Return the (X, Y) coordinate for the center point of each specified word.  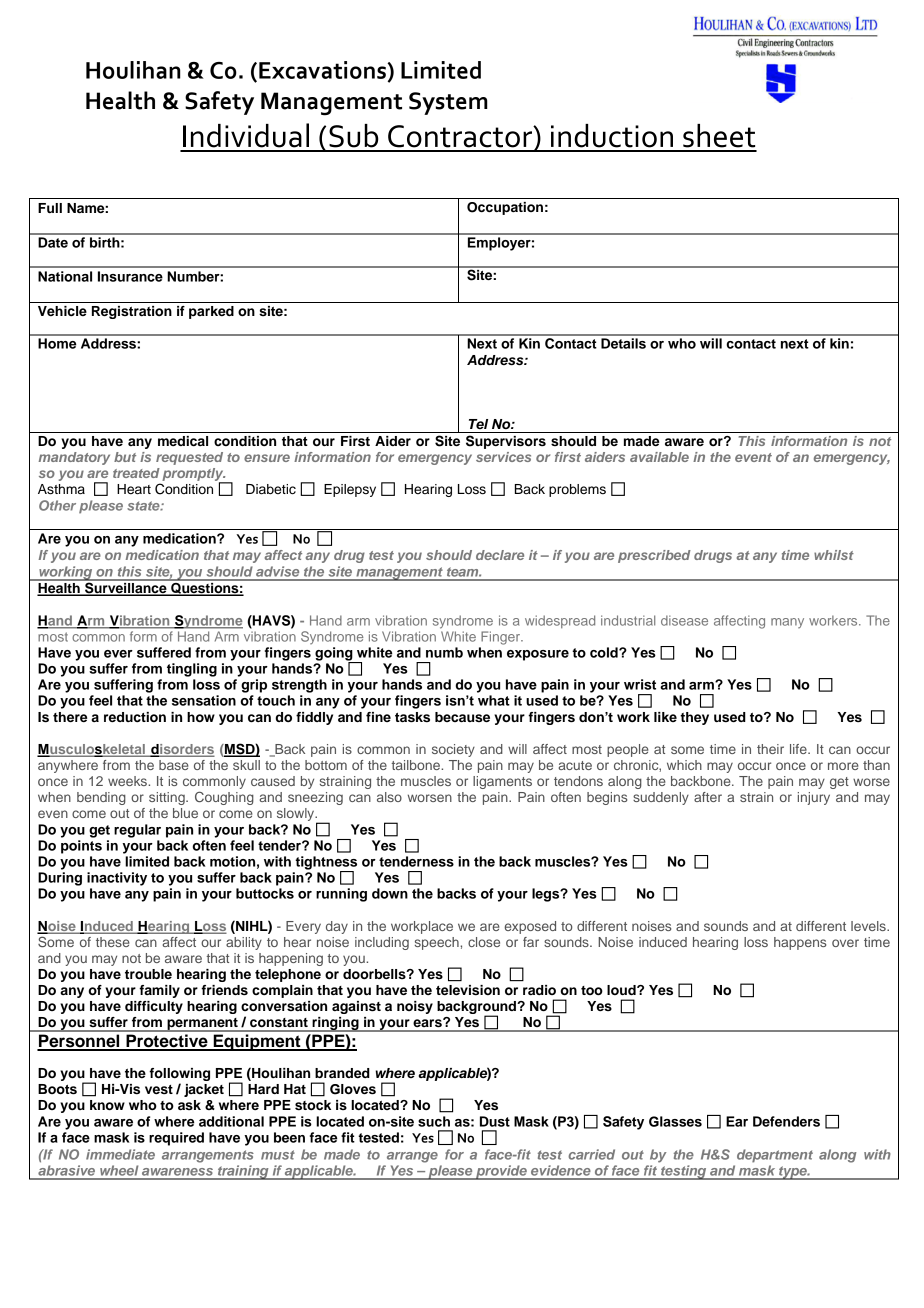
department (775, 1156)
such (434, 1121)
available (659, 457)
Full (50, 208)
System (448, 103)
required (176, 1139)
